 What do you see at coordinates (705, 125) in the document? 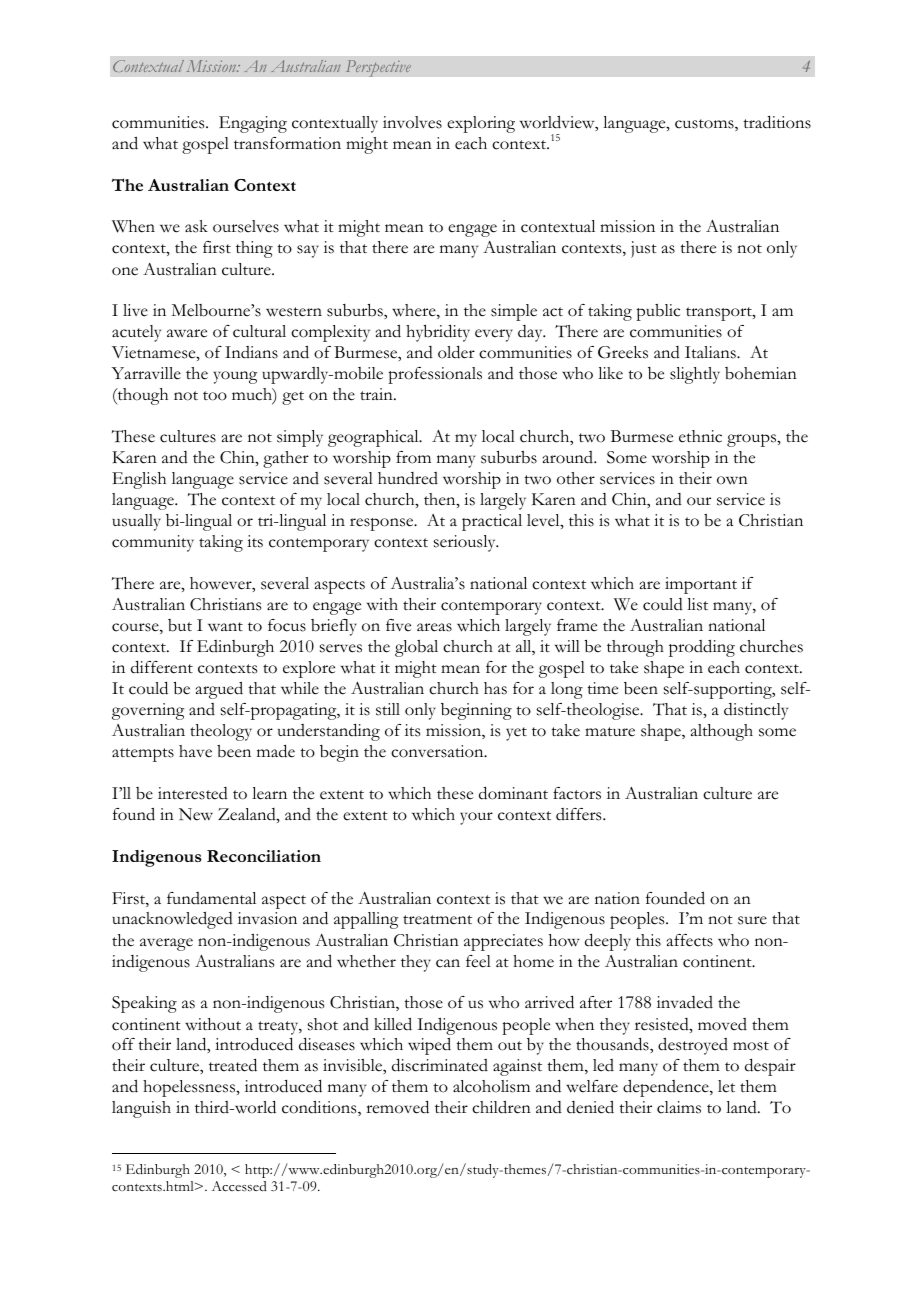
I see `customs` at bounding box center [705, 125].
